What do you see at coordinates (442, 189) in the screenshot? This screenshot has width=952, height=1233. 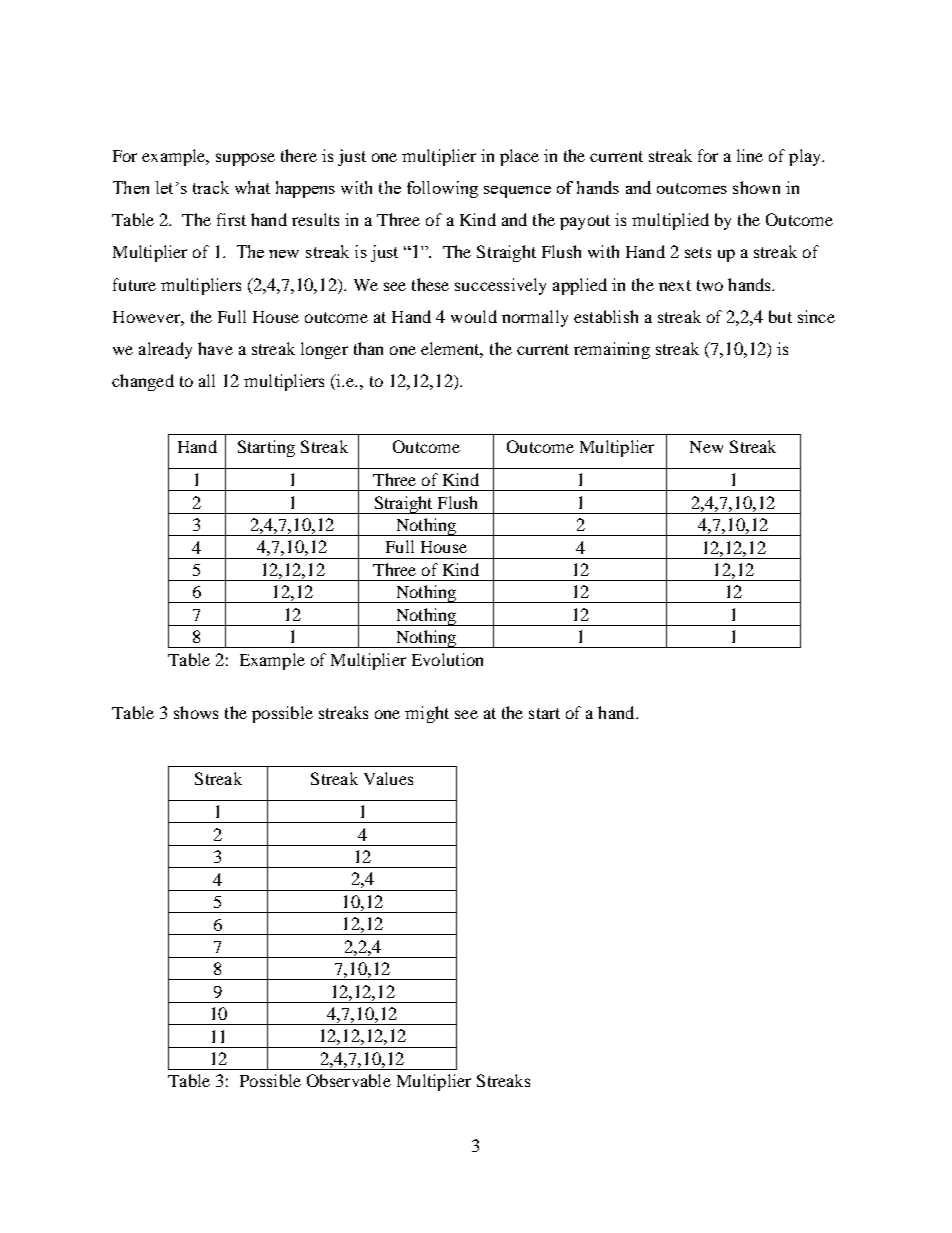 I see `following` at bounding box center [442, 189].
